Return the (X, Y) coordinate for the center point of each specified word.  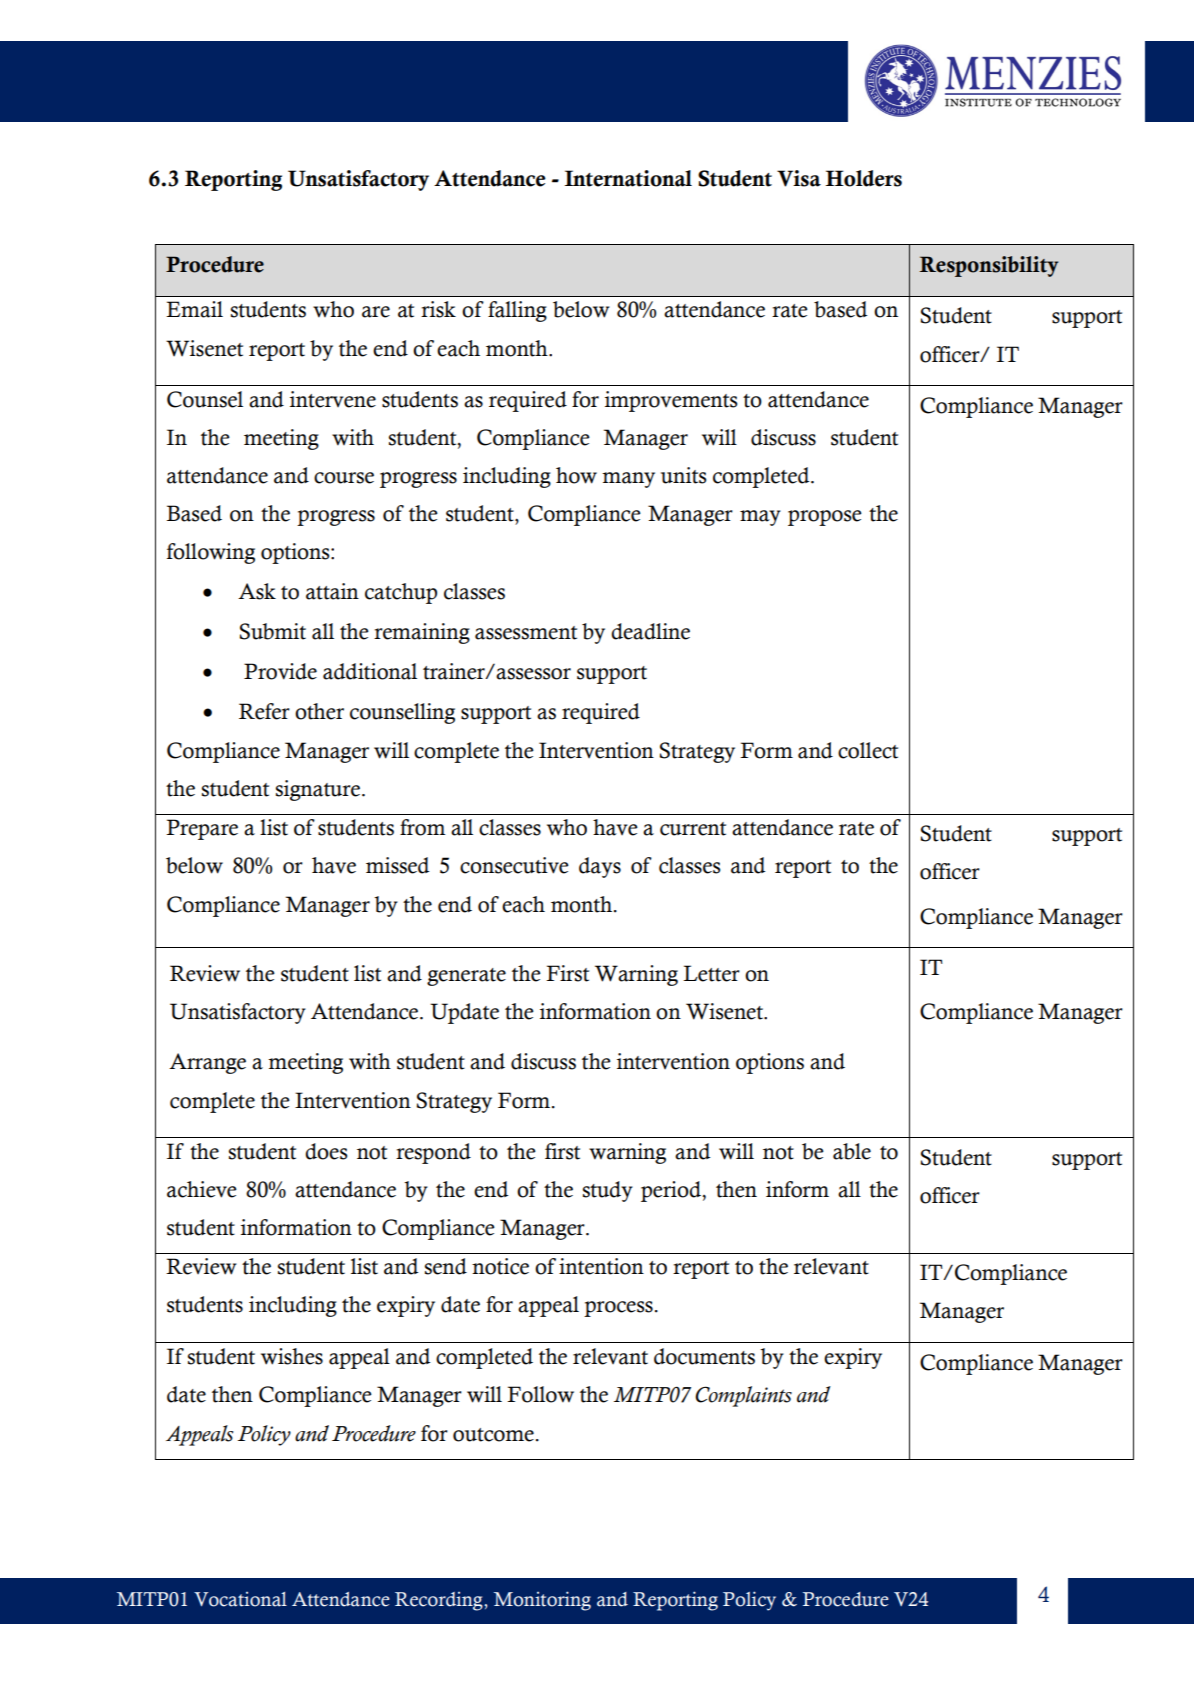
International (628, 178)
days (600, 867)
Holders (864, 178)
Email (194, 309)
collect (868, 750)
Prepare (202, 829)
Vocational (240, 1599)
